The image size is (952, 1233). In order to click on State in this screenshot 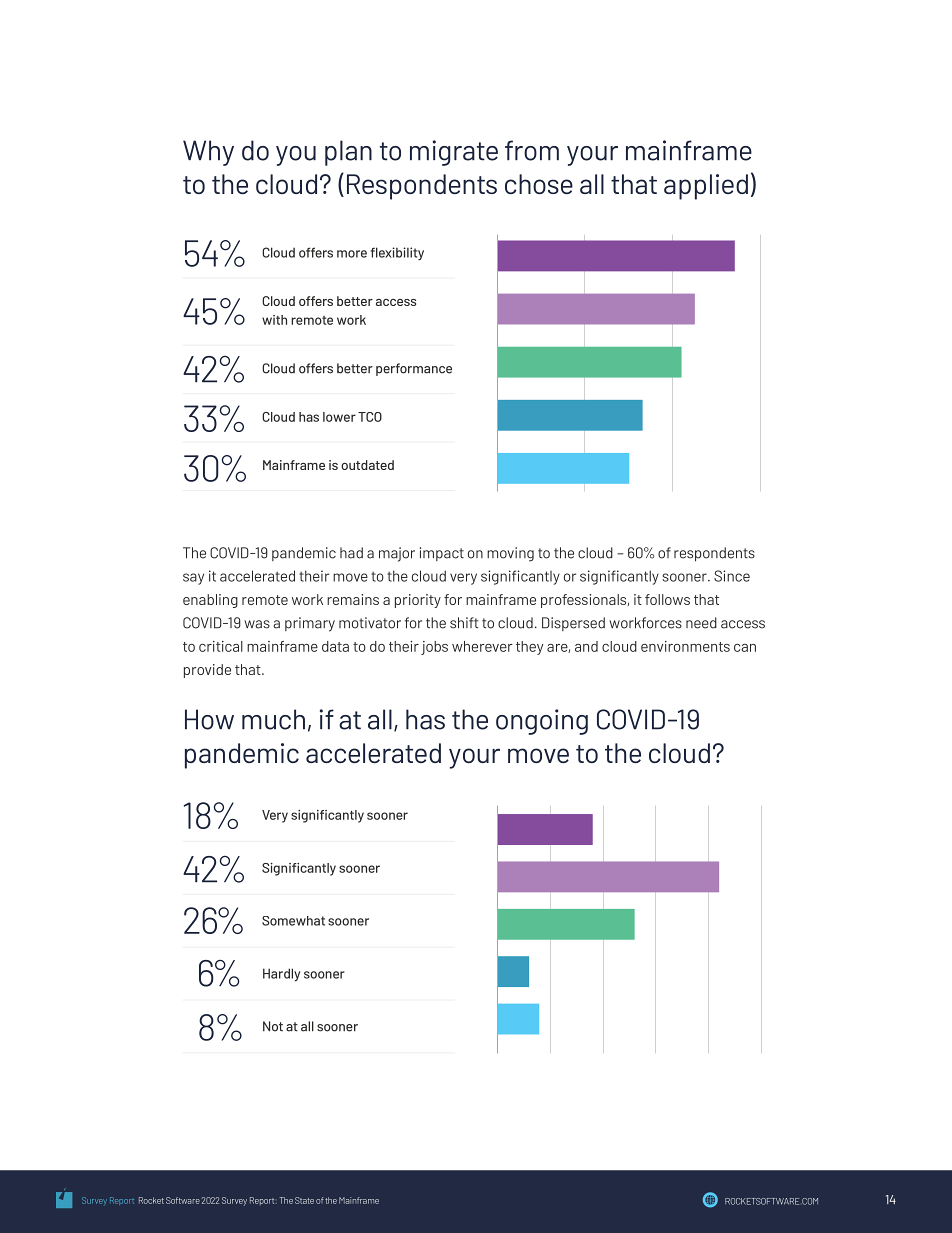, I will do `click(304, 1200)`.
